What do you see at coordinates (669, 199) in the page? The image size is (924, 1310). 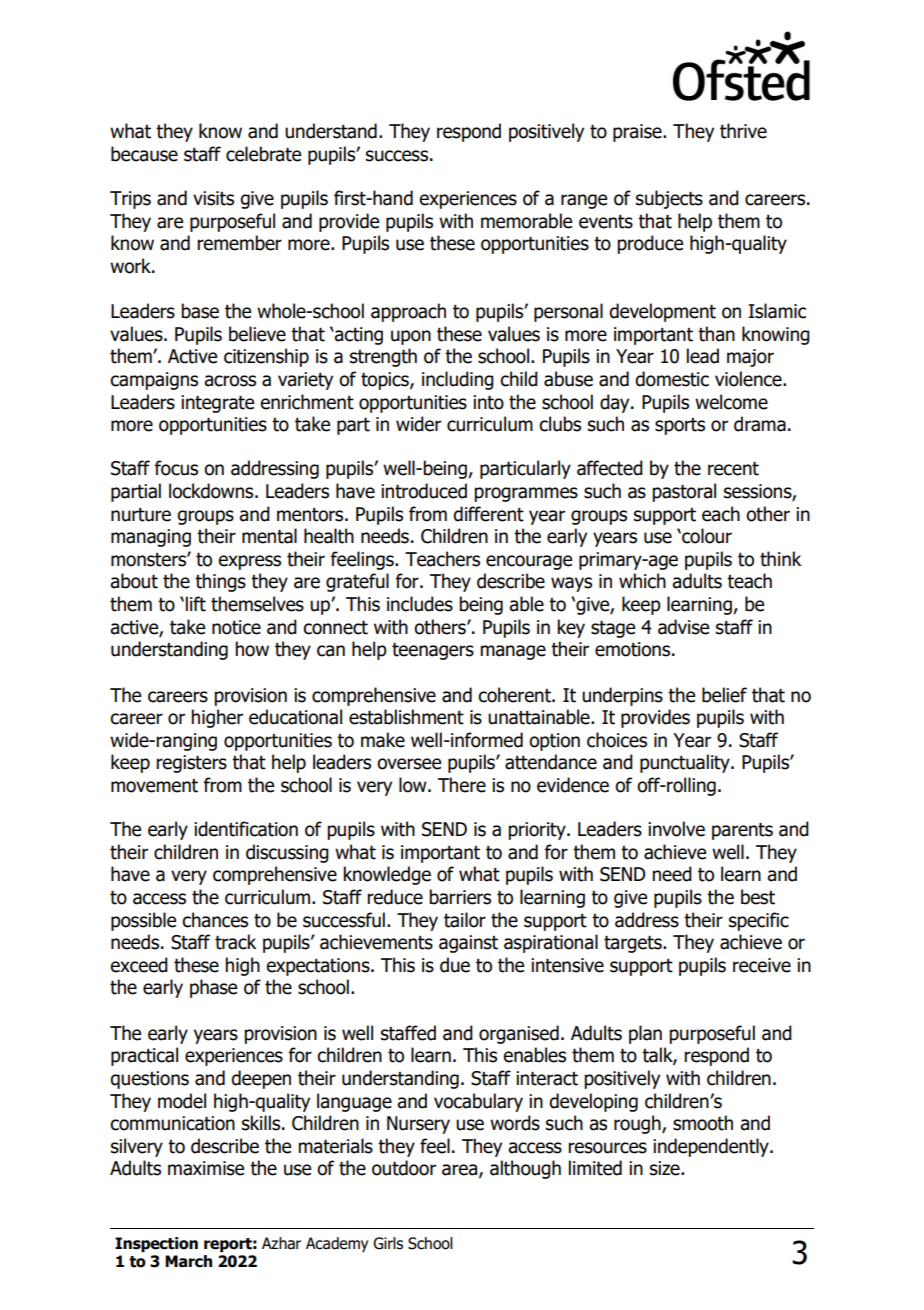 I see `subjects` at bounding box center [669, 199].
